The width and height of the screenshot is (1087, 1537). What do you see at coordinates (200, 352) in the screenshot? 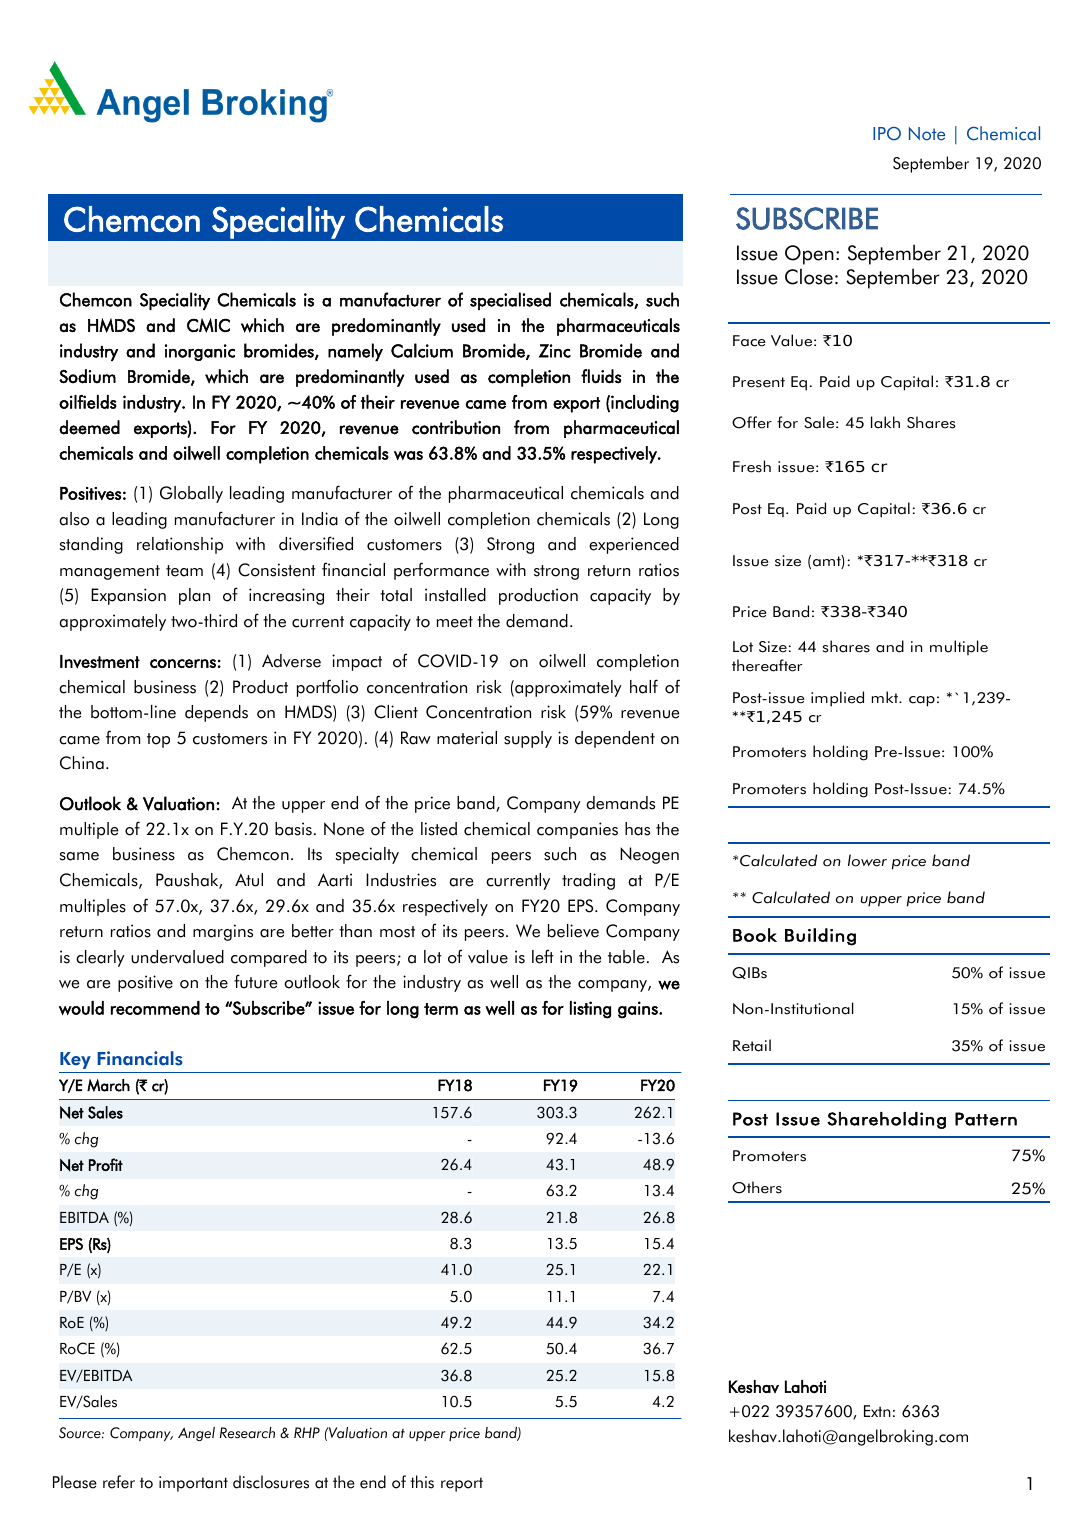
I see `inorganic` at bounding box center [200, 352].
